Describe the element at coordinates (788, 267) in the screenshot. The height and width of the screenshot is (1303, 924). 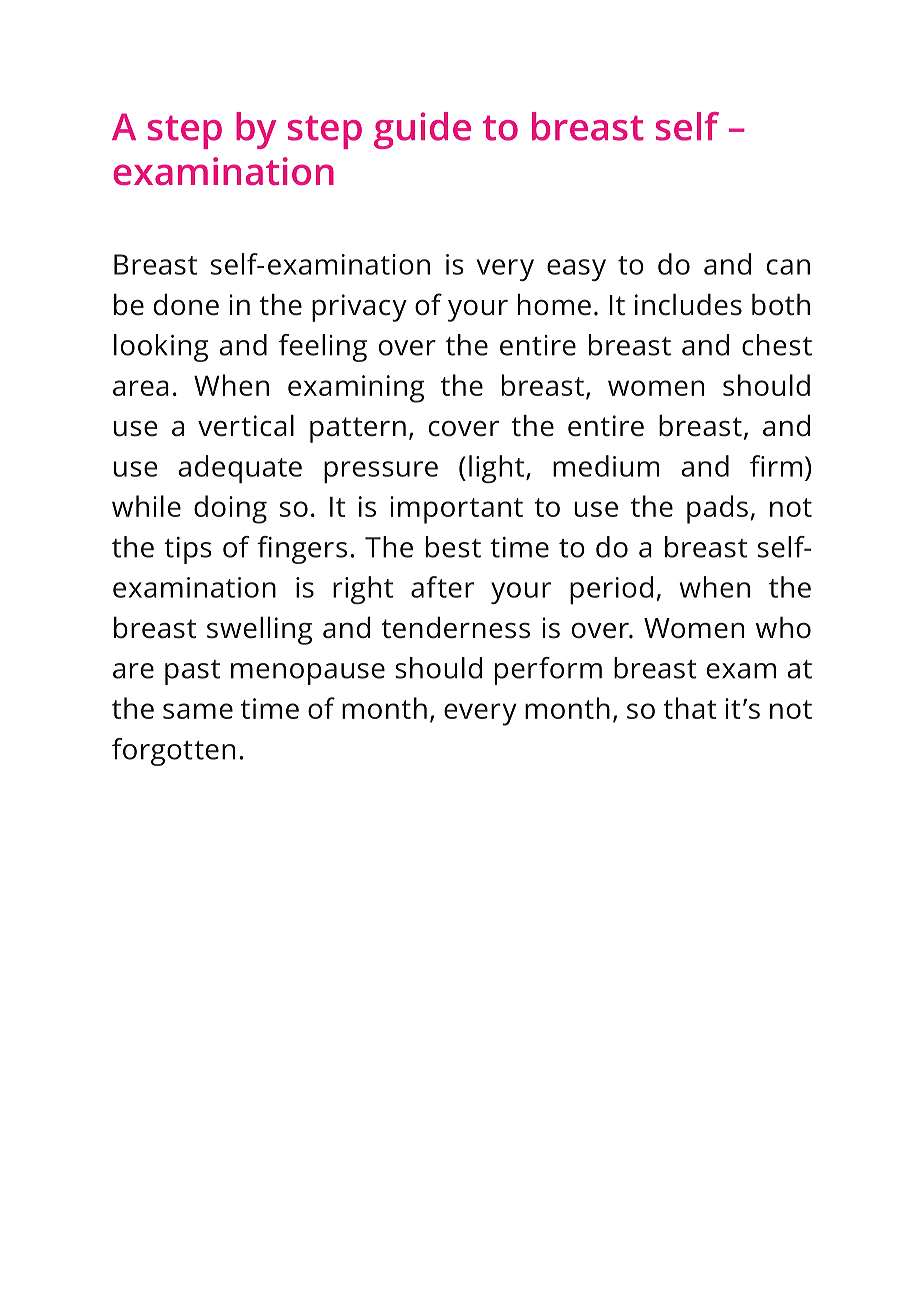
I see `can` at that location.
